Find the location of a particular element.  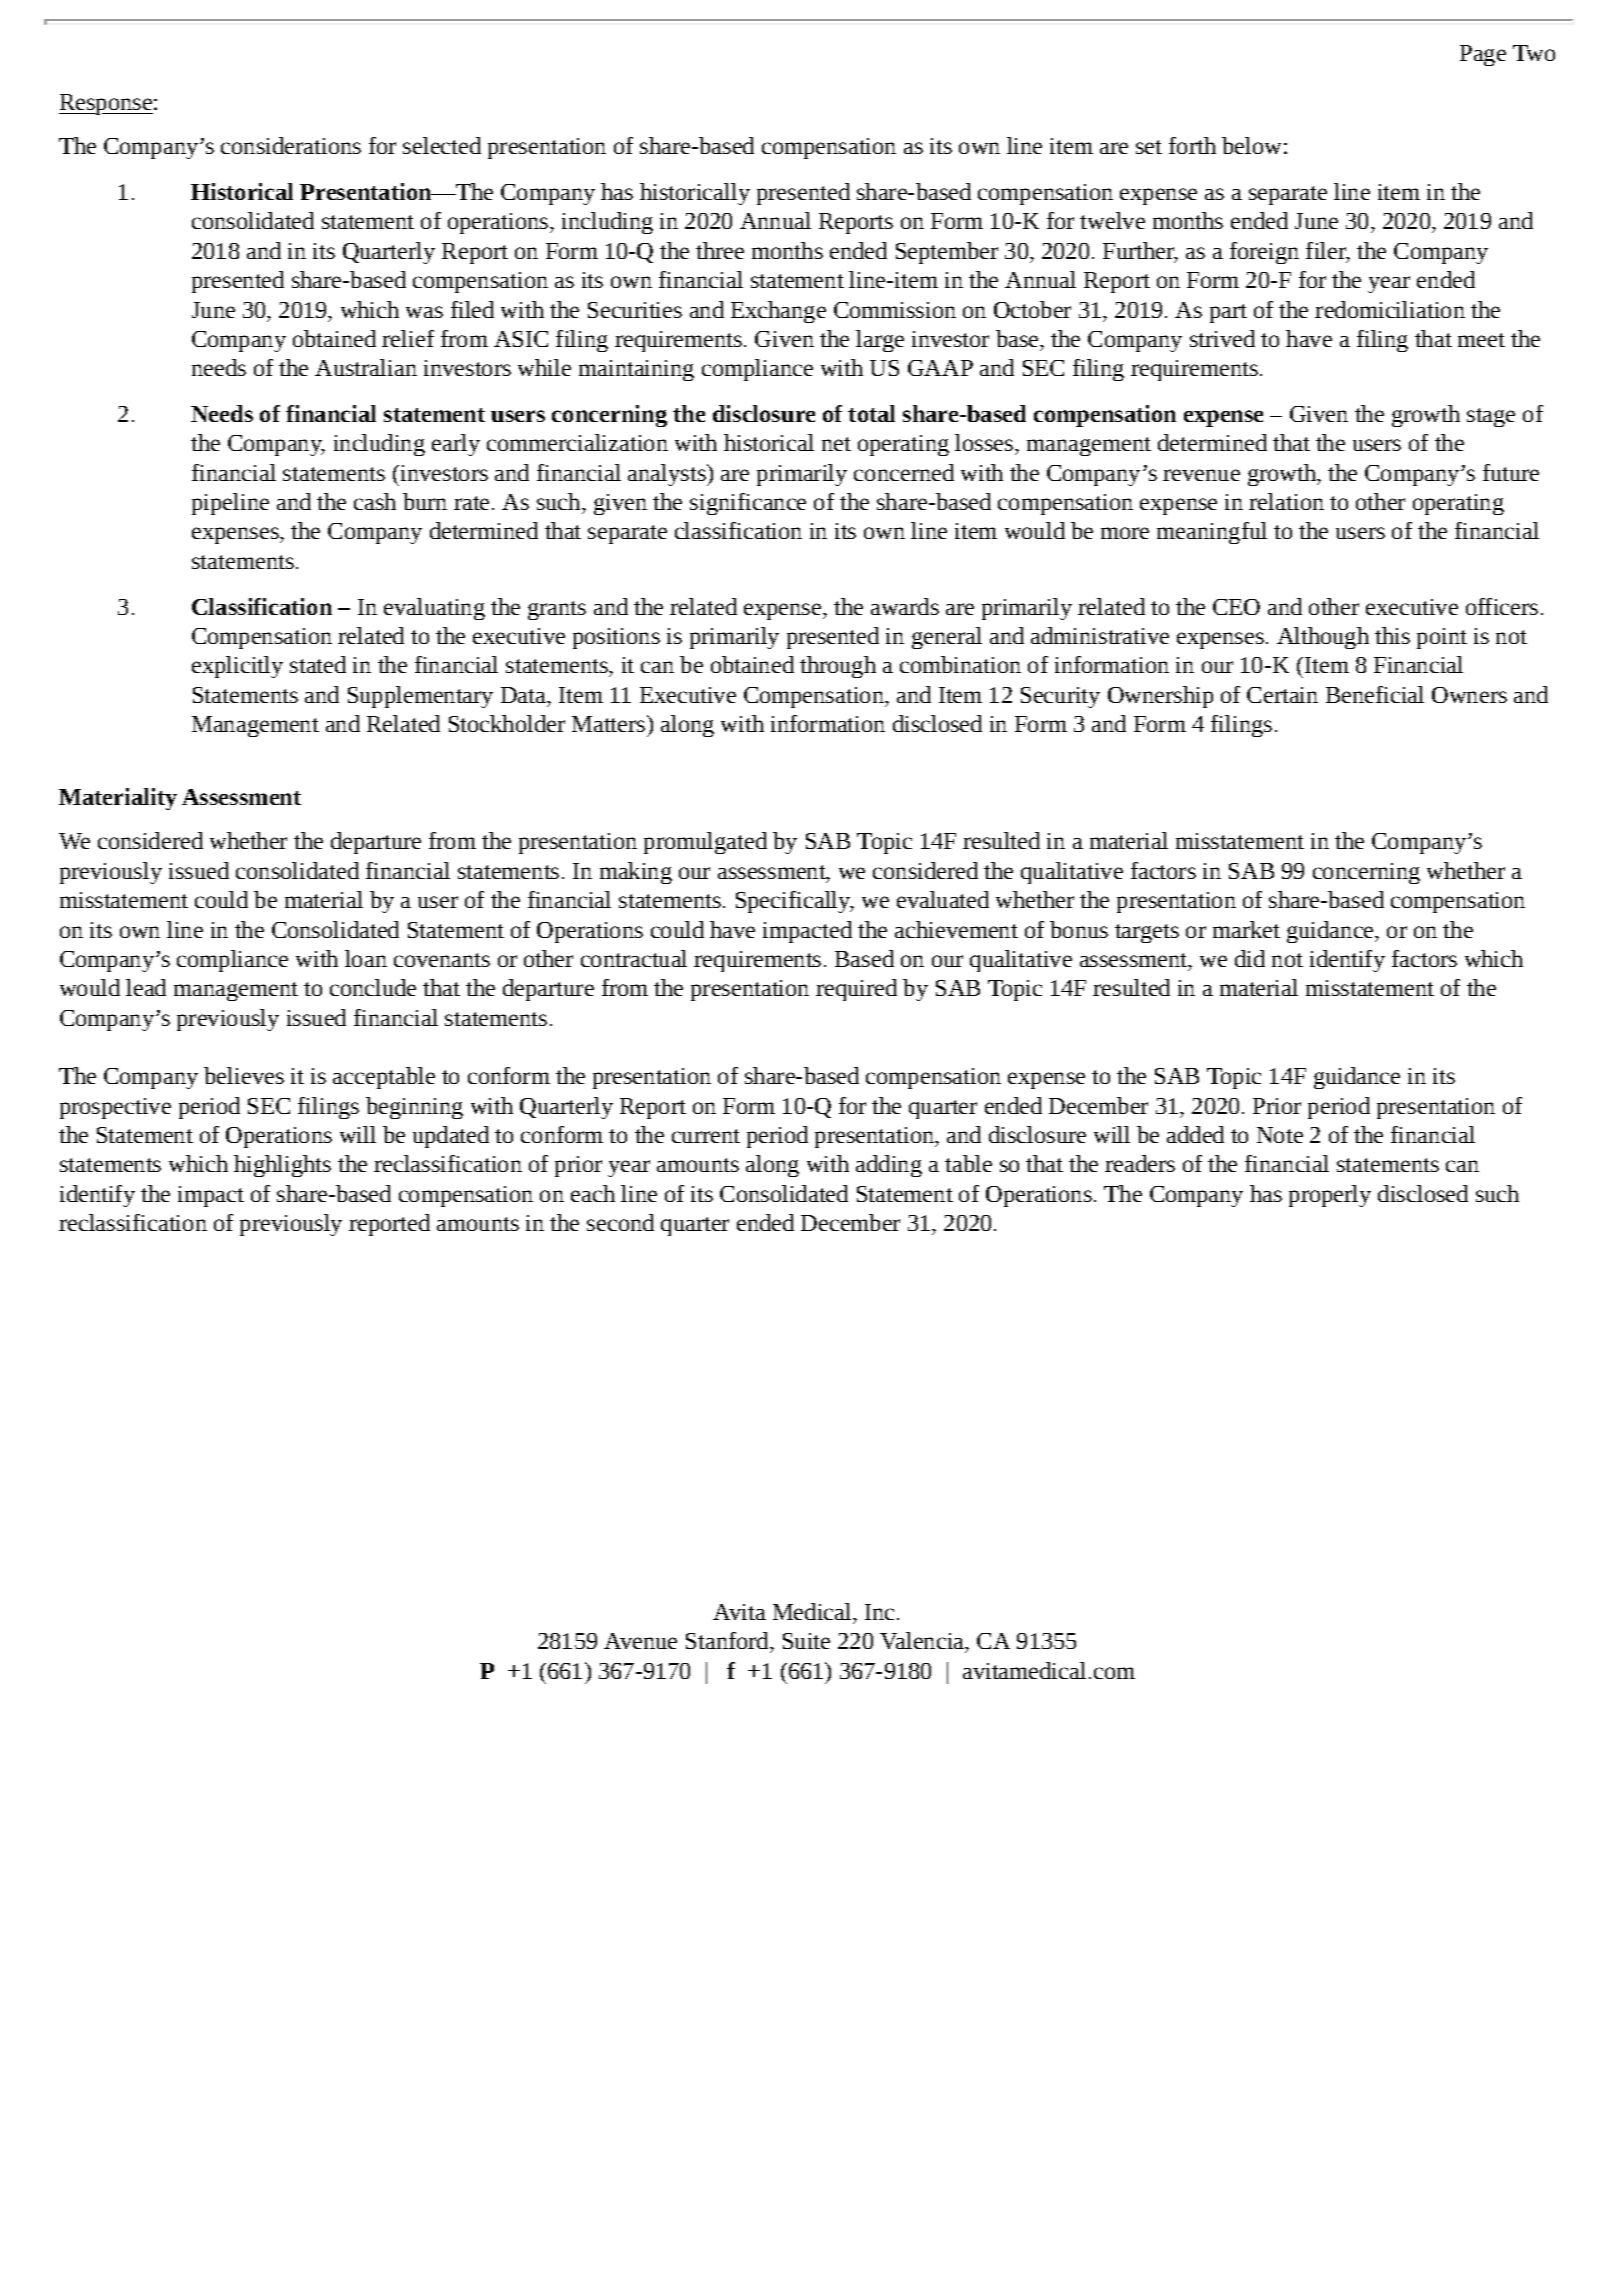

this is located at coordinates (1392, 635).
